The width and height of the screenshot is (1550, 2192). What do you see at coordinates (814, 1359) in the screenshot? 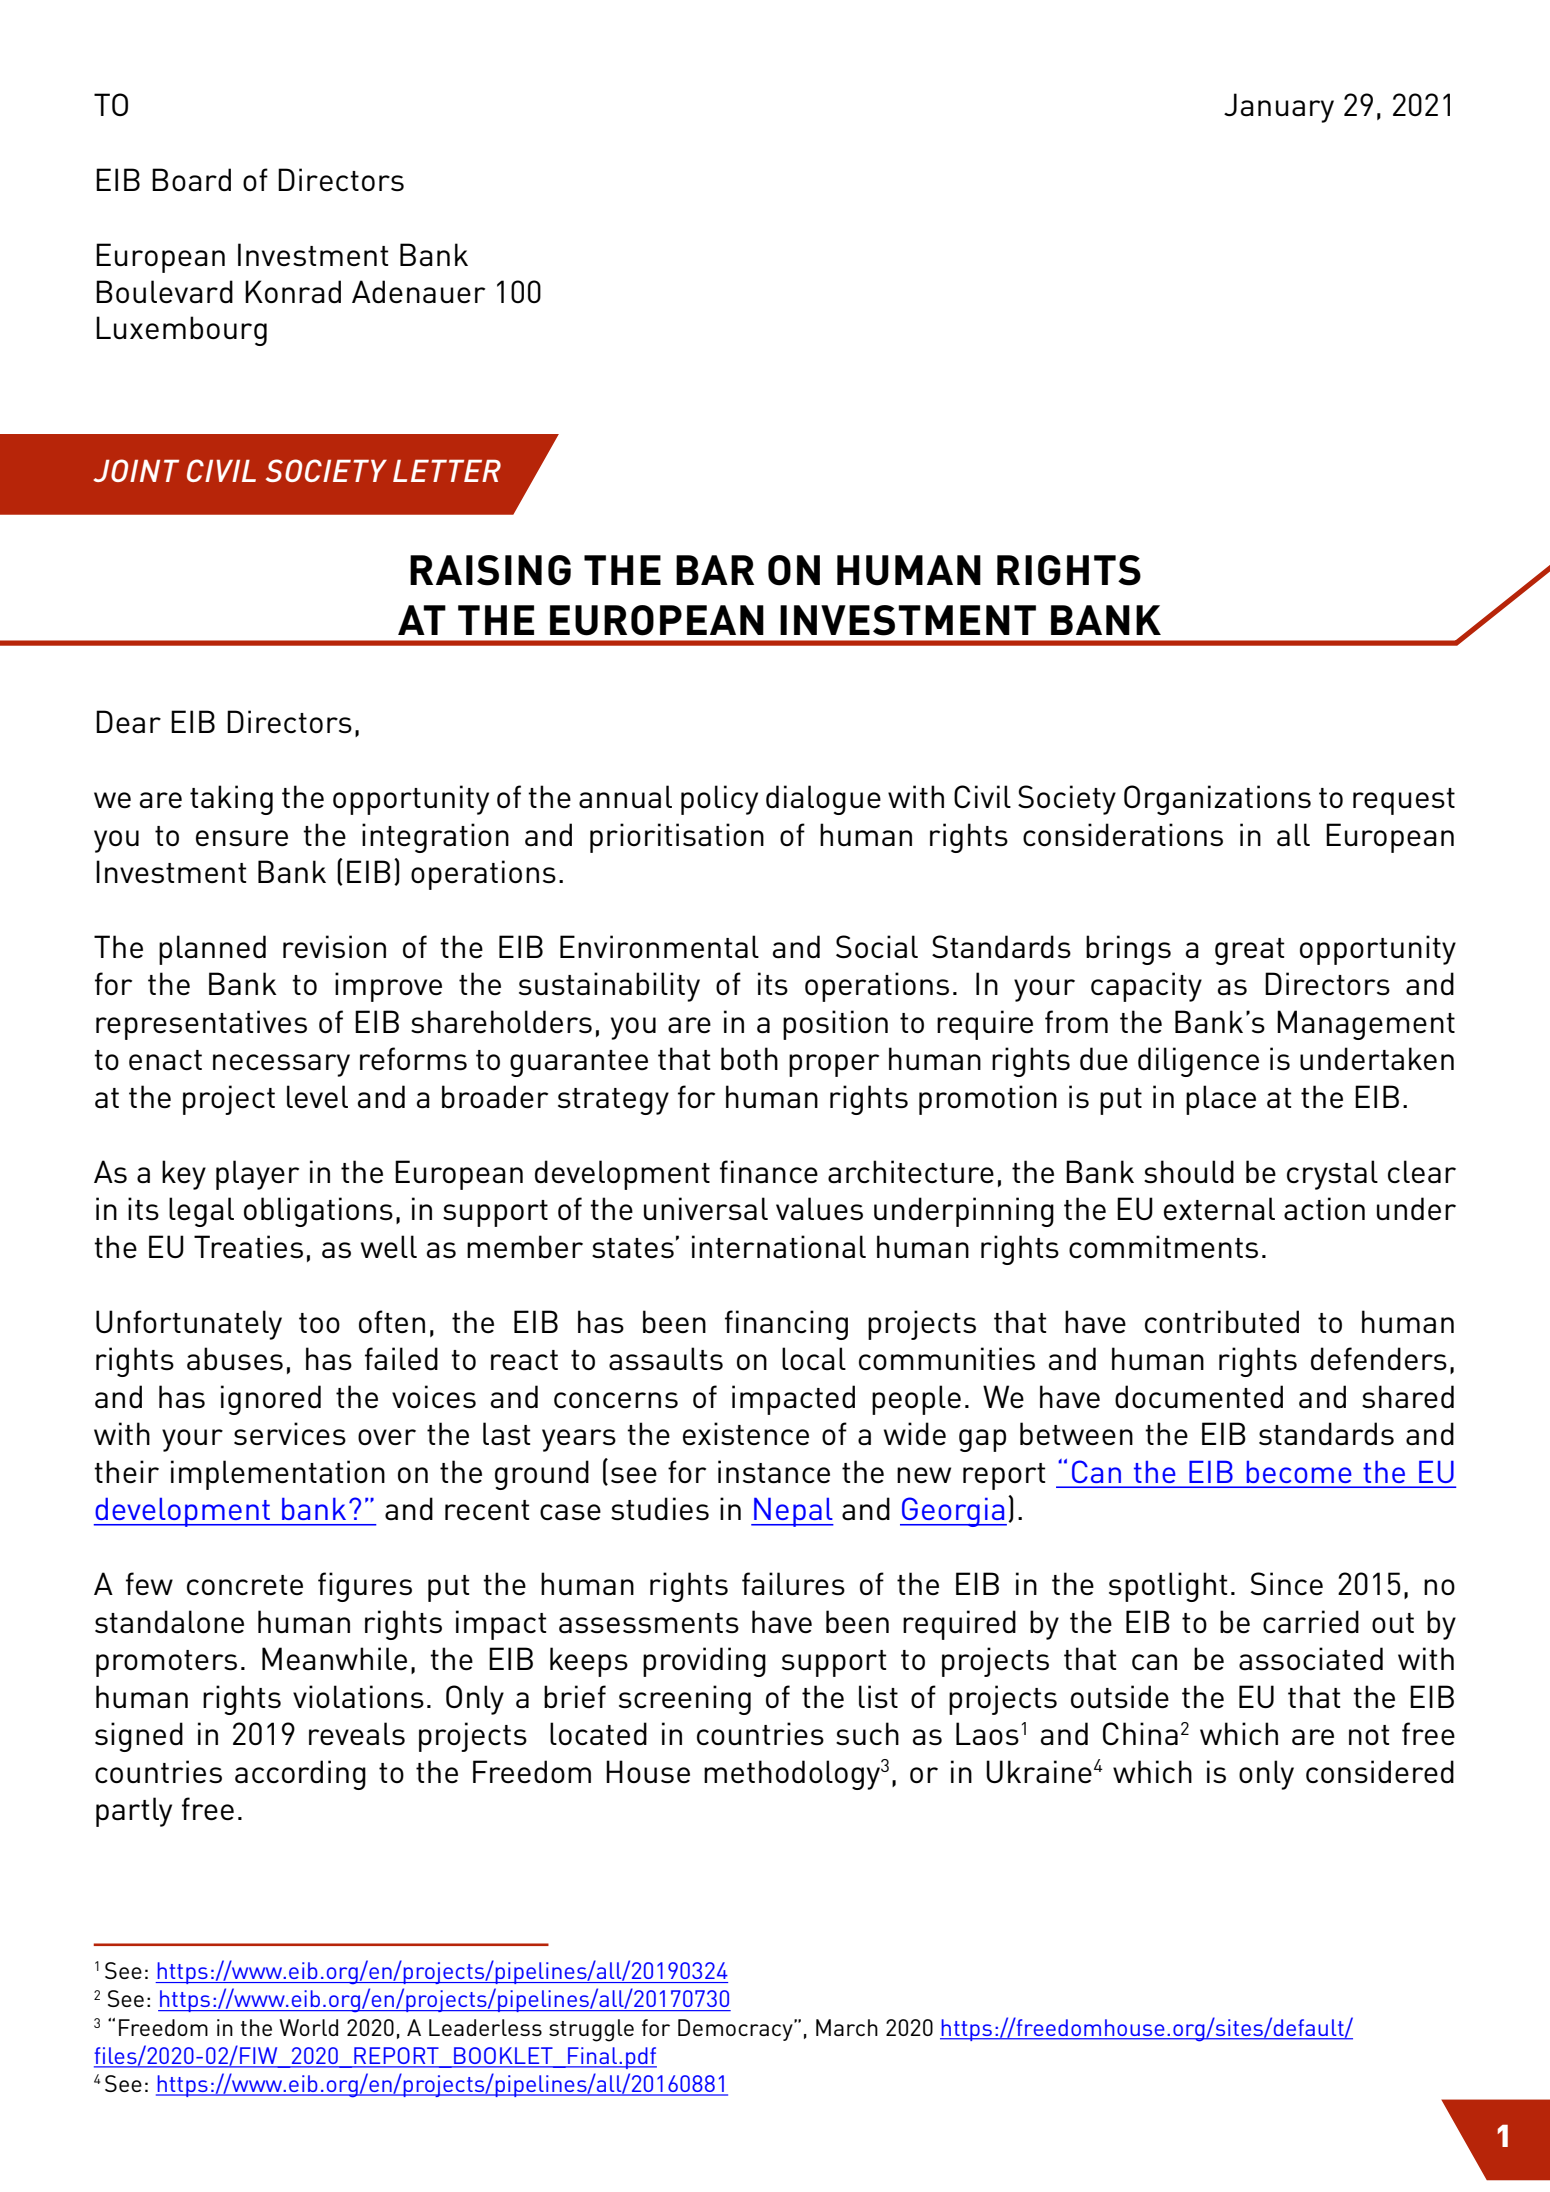
I see `local` at bounding box center [814, 1359].
